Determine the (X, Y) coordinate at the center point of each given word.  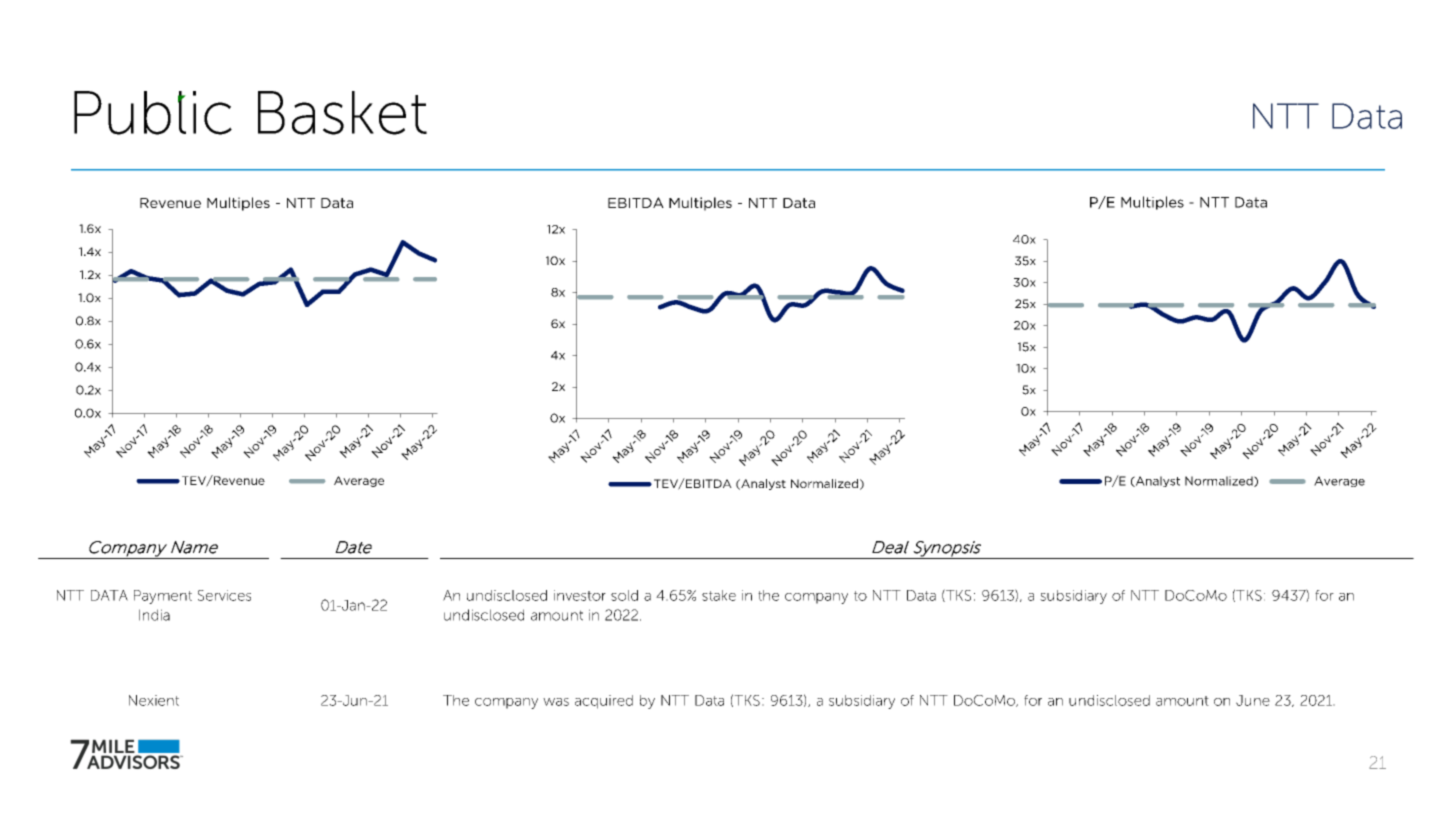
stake (719, 595)
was (556, 702)
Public (153, 113)
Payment (163, 597)
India (154, 615)
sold (624, 595)
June (1253, 700)
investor (580, 595)
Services (224, 595)
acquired (604, 702)
